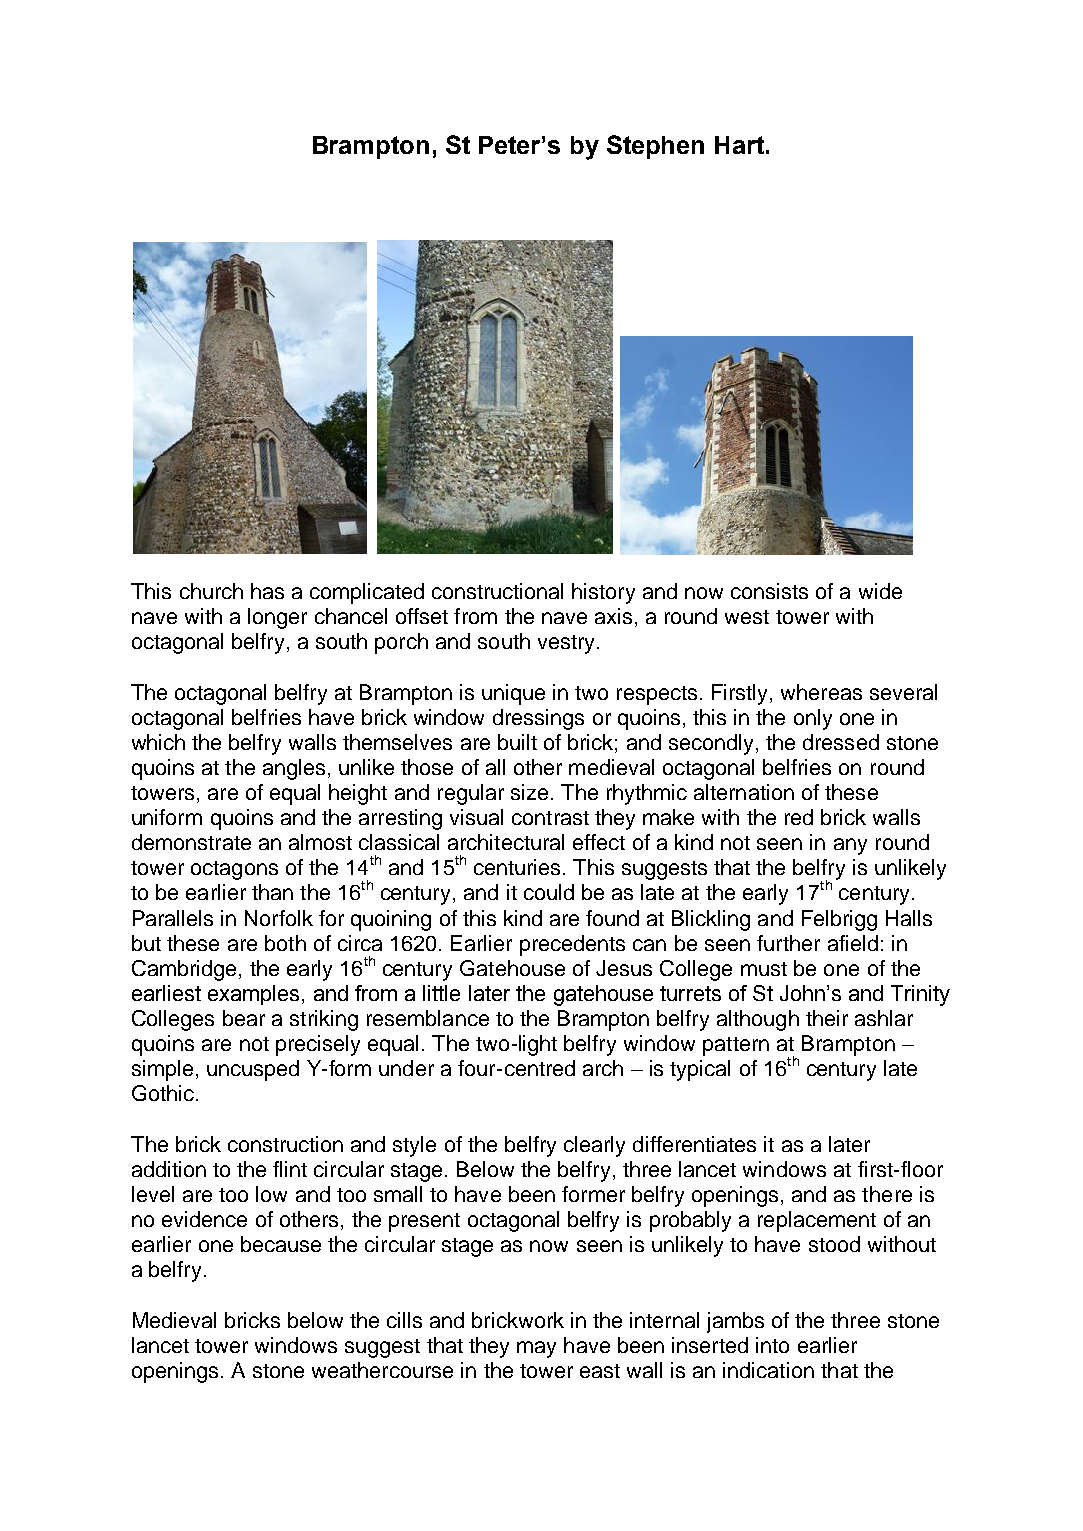 Image resolution: width=1083 pixels, height=1531 pixels. Describe the element at coordinates (655, 147) in the screenshot. I see `Stephen` at that location.
